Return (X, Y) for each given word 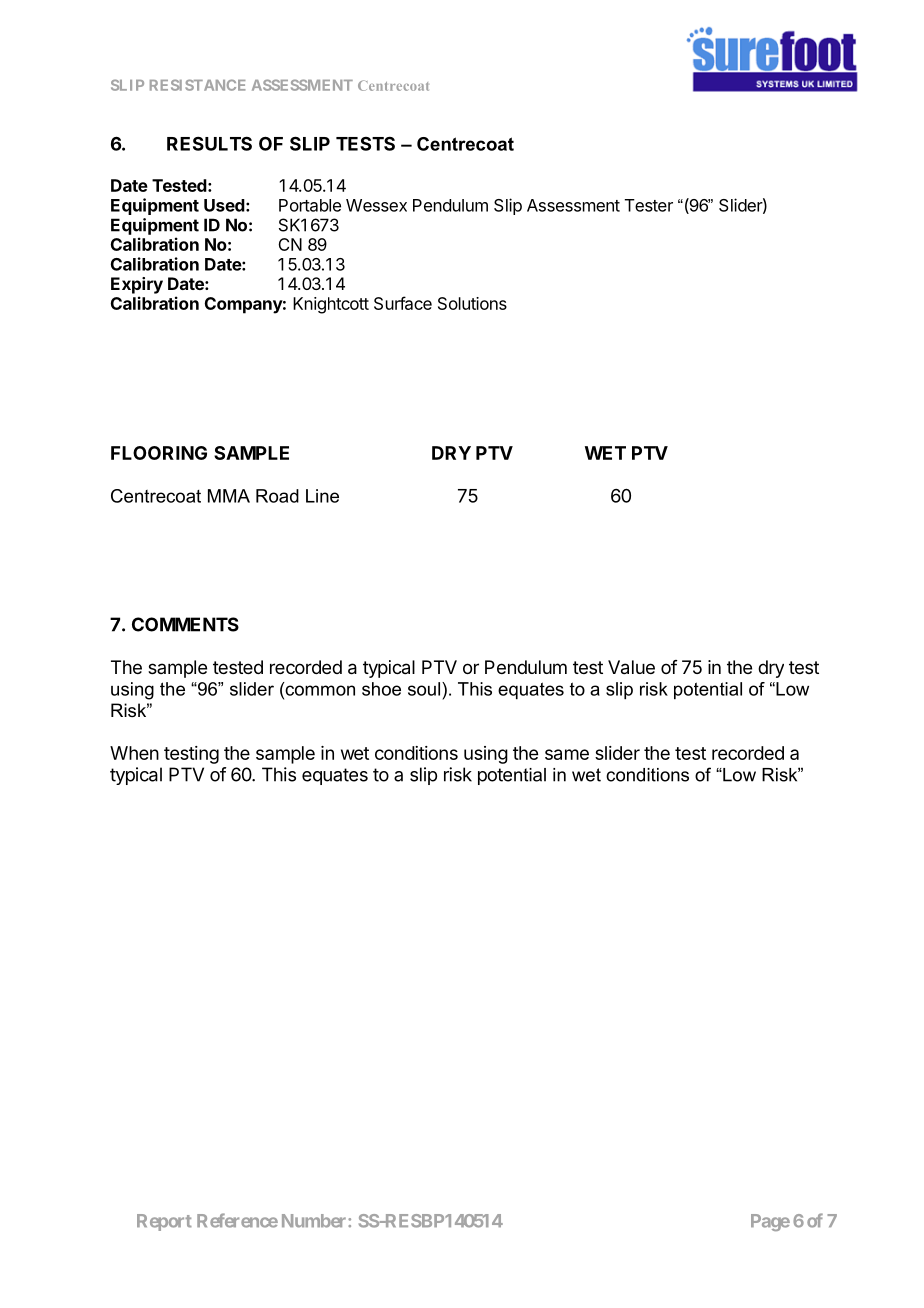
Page (770, 1222)
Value (631, 667)
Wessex (376, 205)
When (134, 753)
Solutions (472, 303)
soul (424, 689)
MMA (229, 496)
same (567, 754)
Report (164, 1222)
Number (315, 1221)
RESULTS (209, 143)
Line (322, 496)
